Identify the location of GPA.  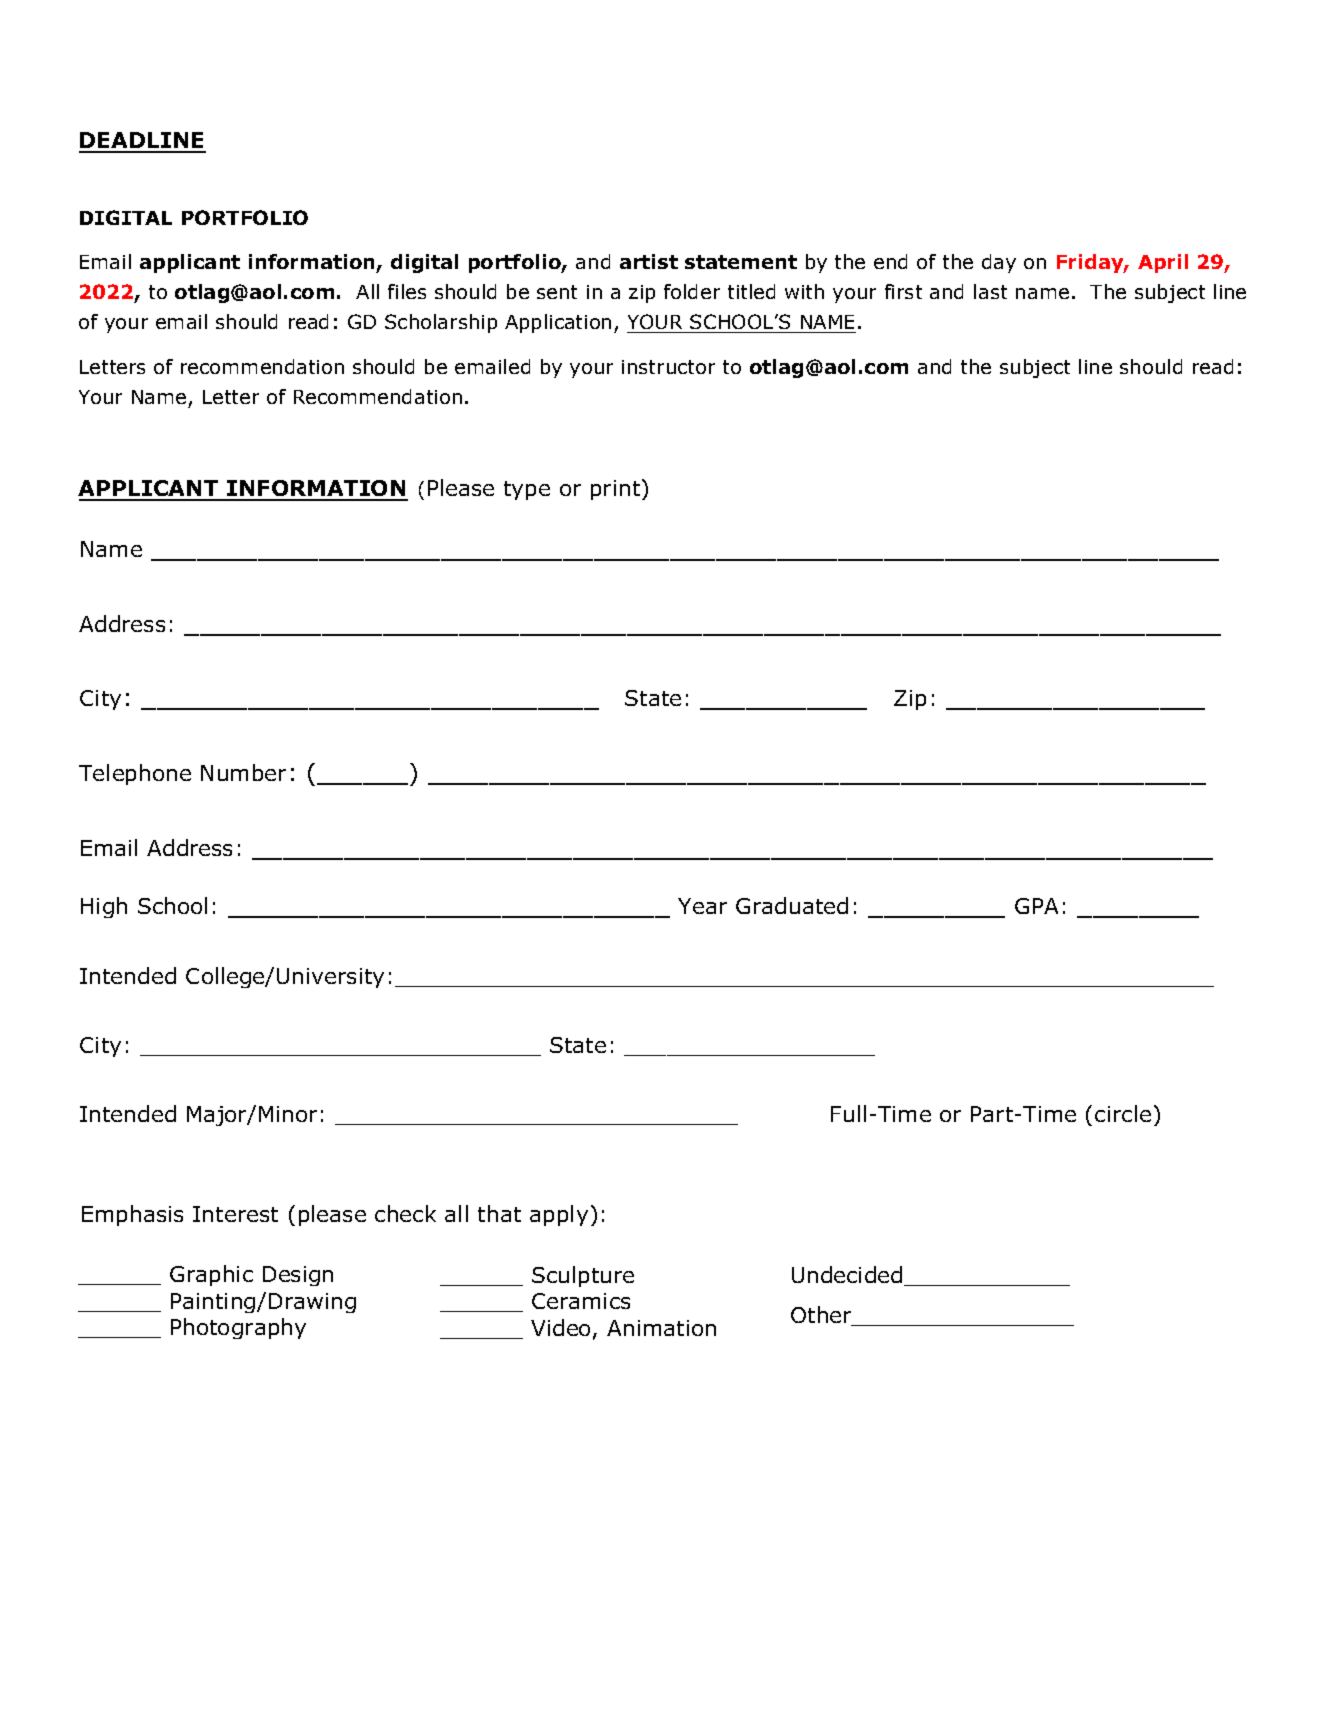
(1036, 906).
